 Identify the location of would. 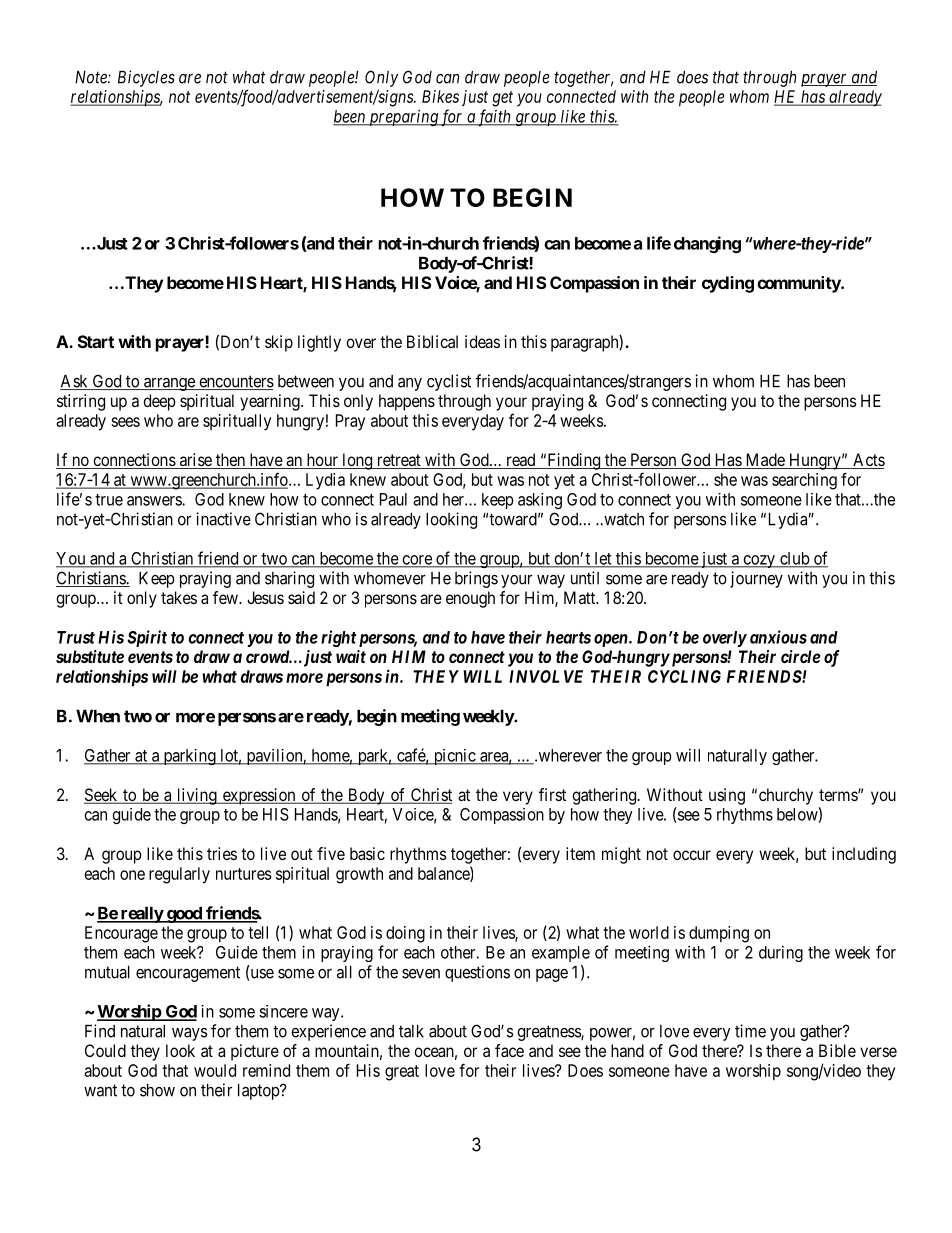
(215, 1070).
